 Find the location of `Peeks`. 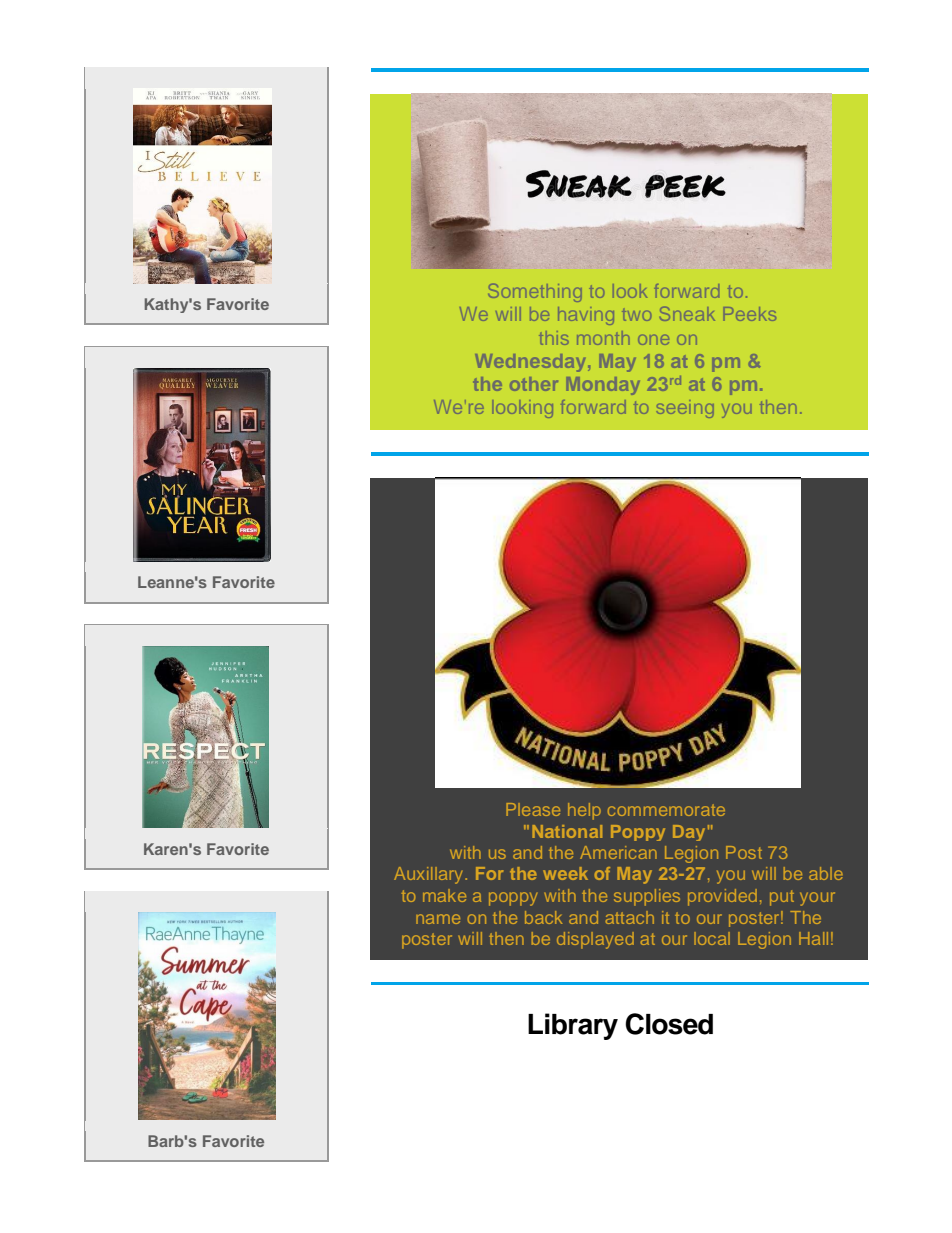

Peeks is located at coordinates (750, 314).
